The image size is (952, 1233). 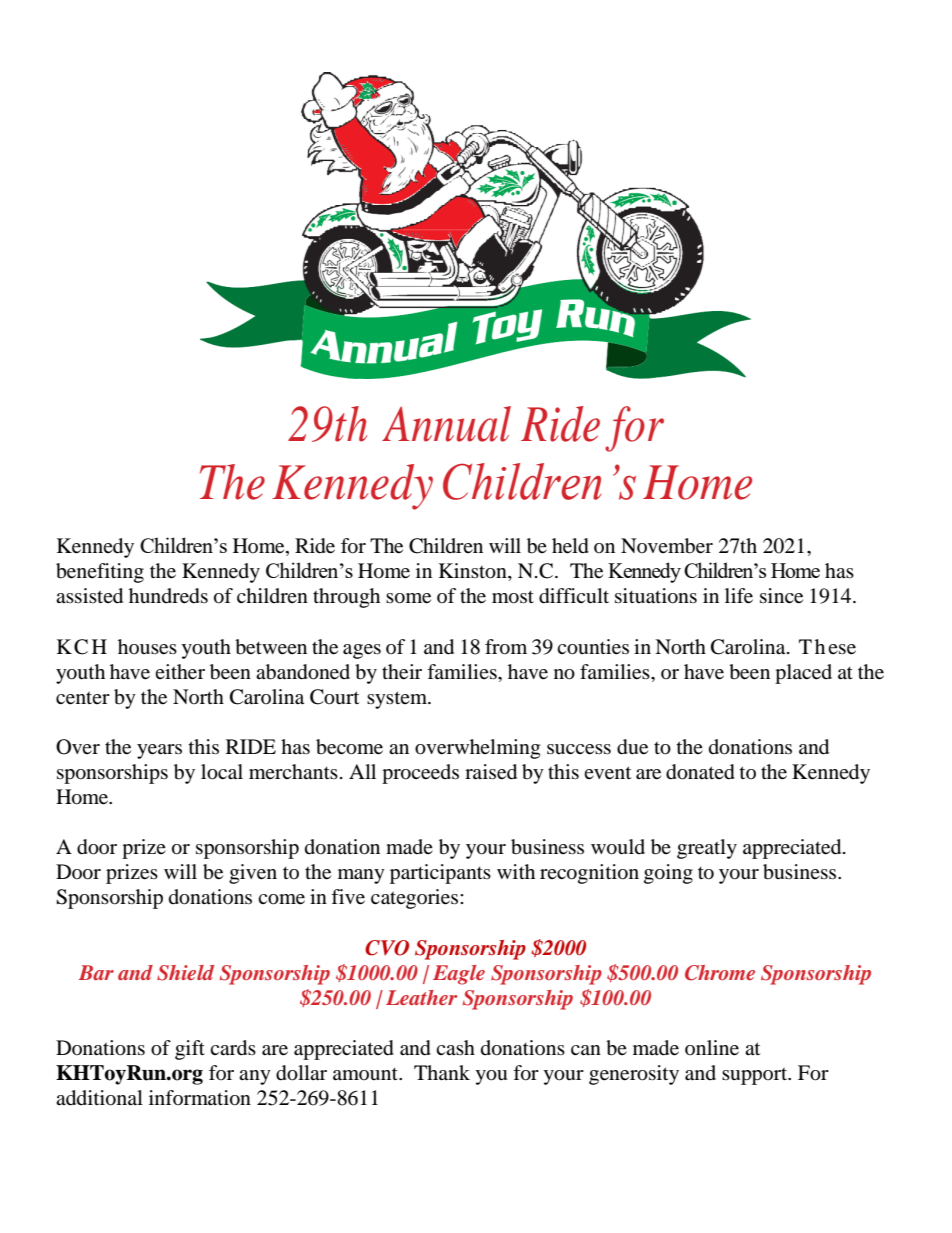 What do you see at coordinates (700, 772) in the image?
I see `donated` at bounding box center [700, 772].
